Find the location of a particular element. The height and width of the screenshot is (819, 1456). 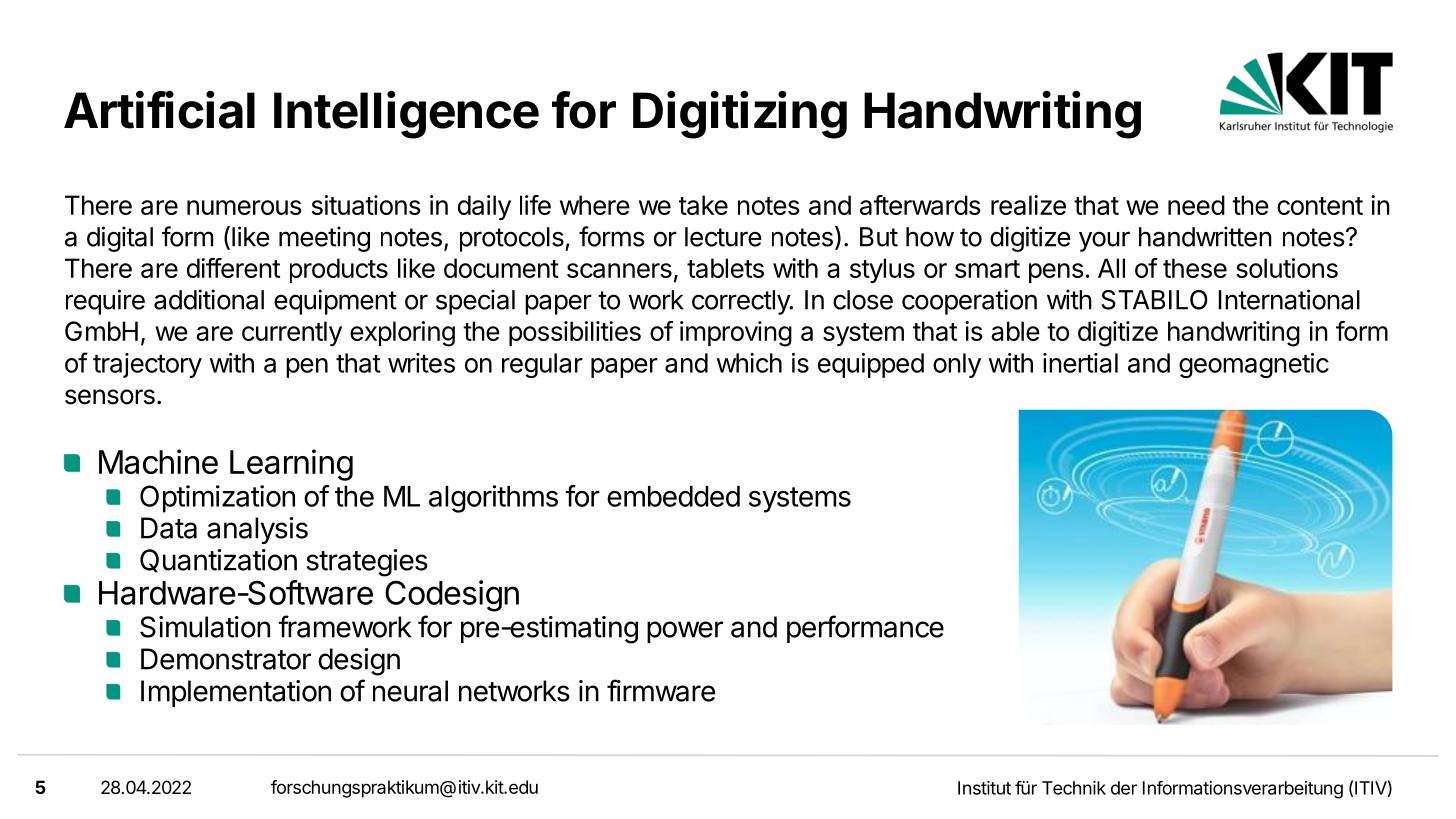

Artificial is located at coordinates (159, 109).
